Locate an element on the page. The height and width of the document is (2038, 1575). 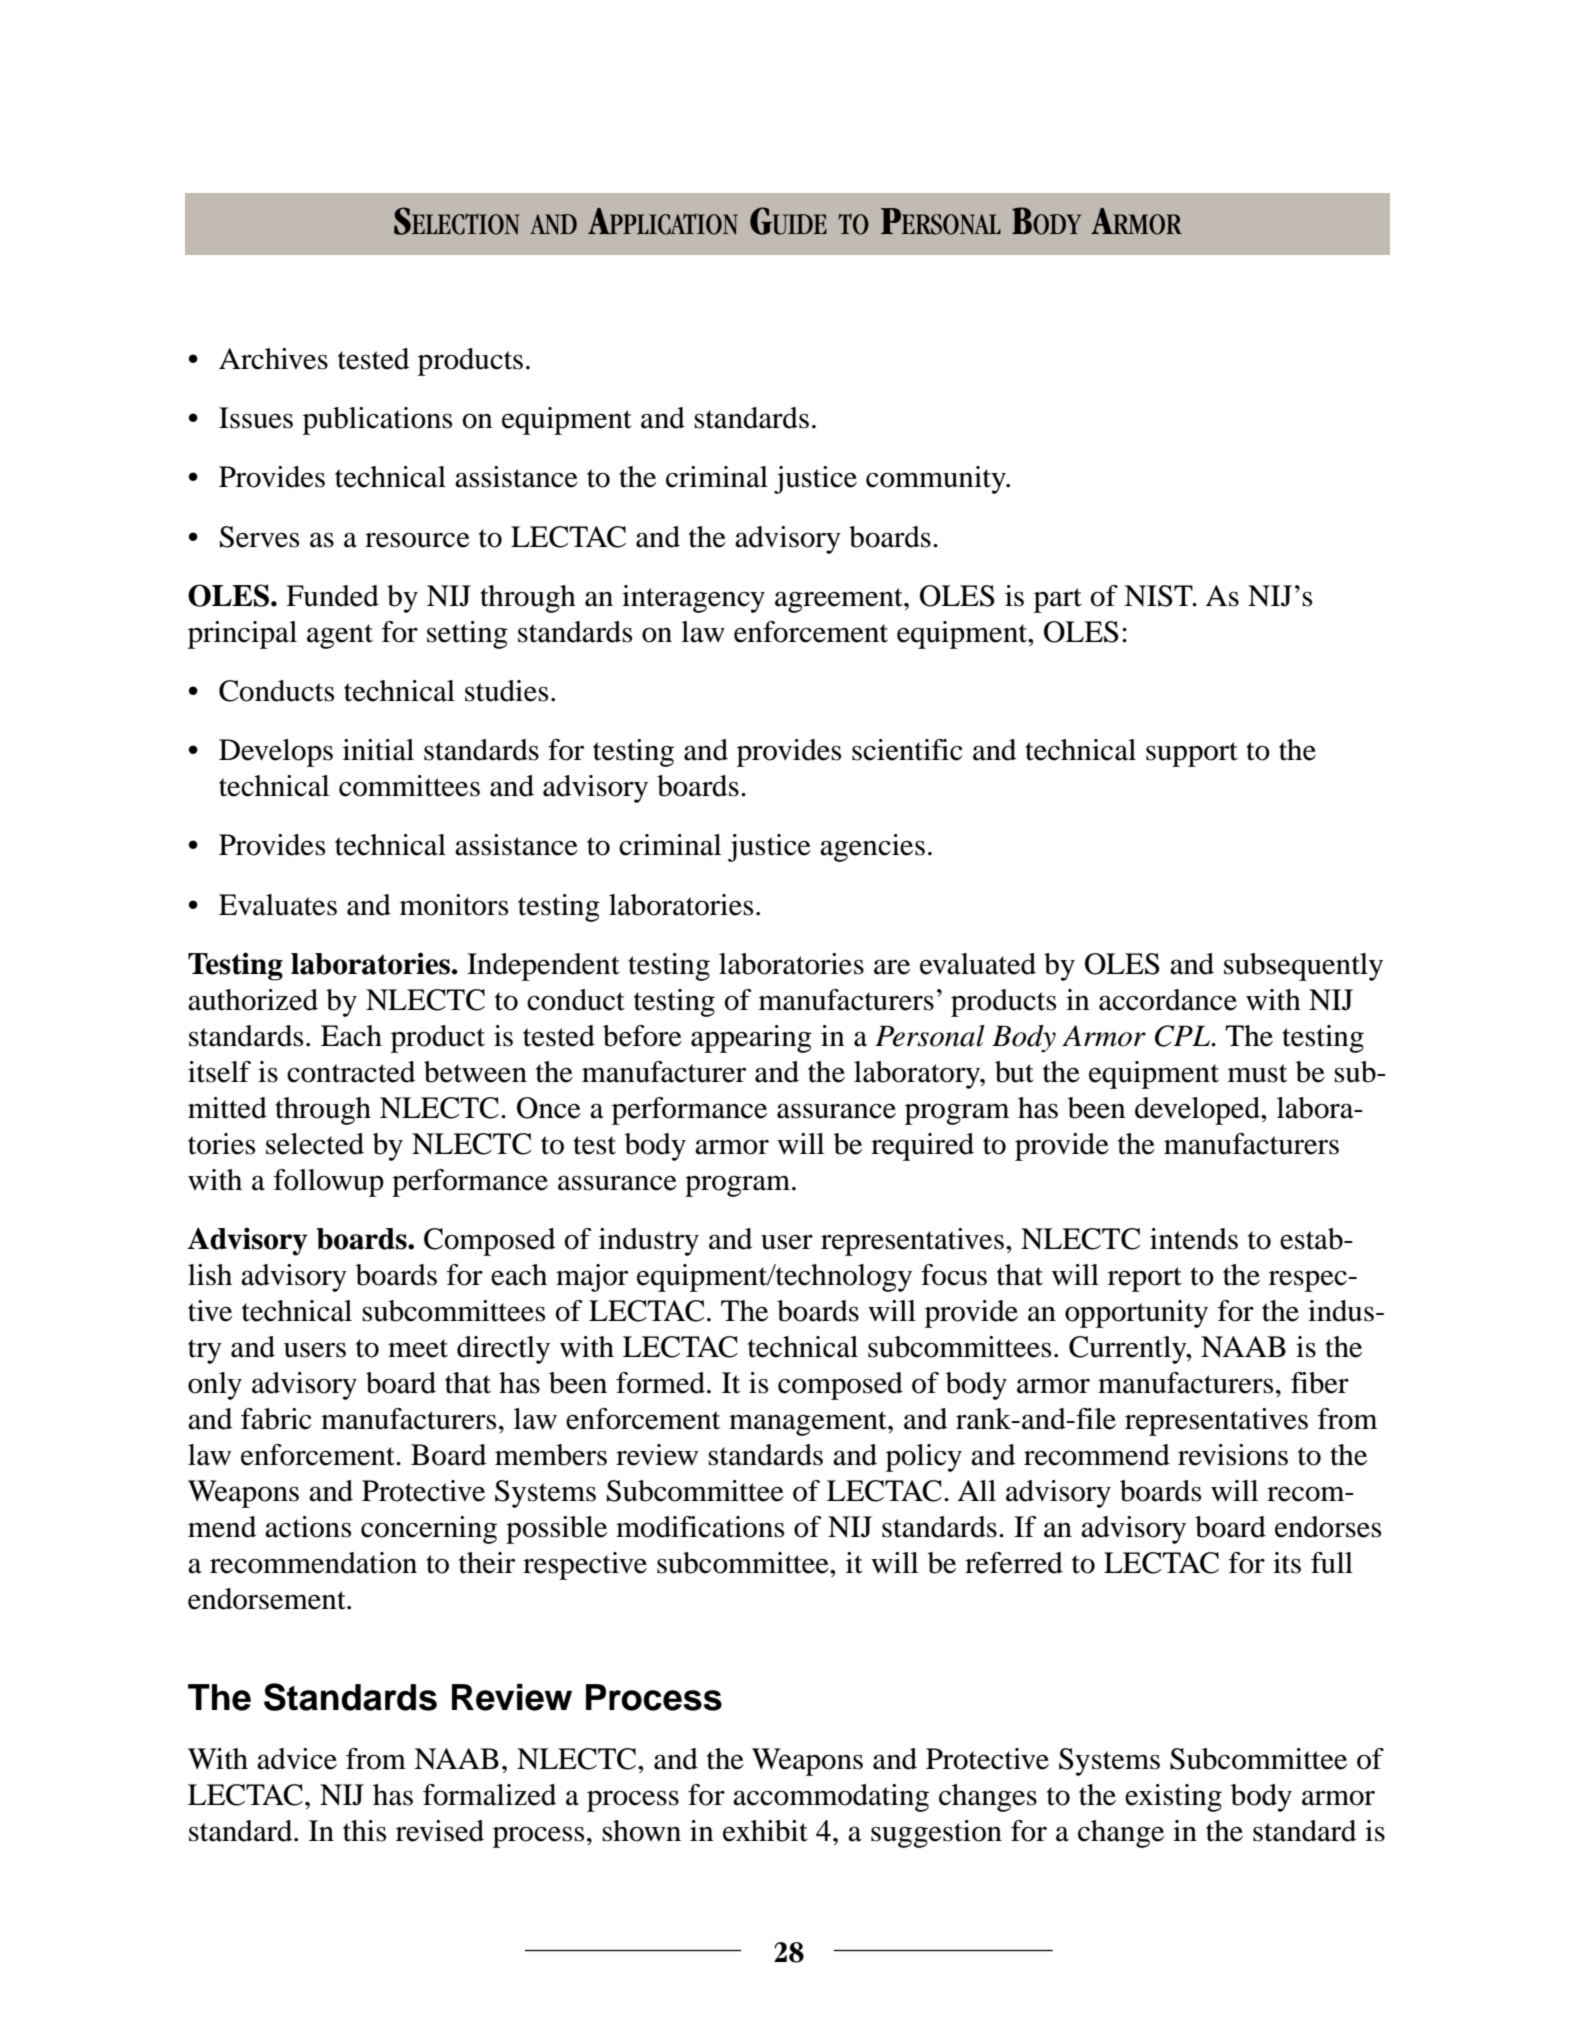
this is located at coordinates (364, 1831).
